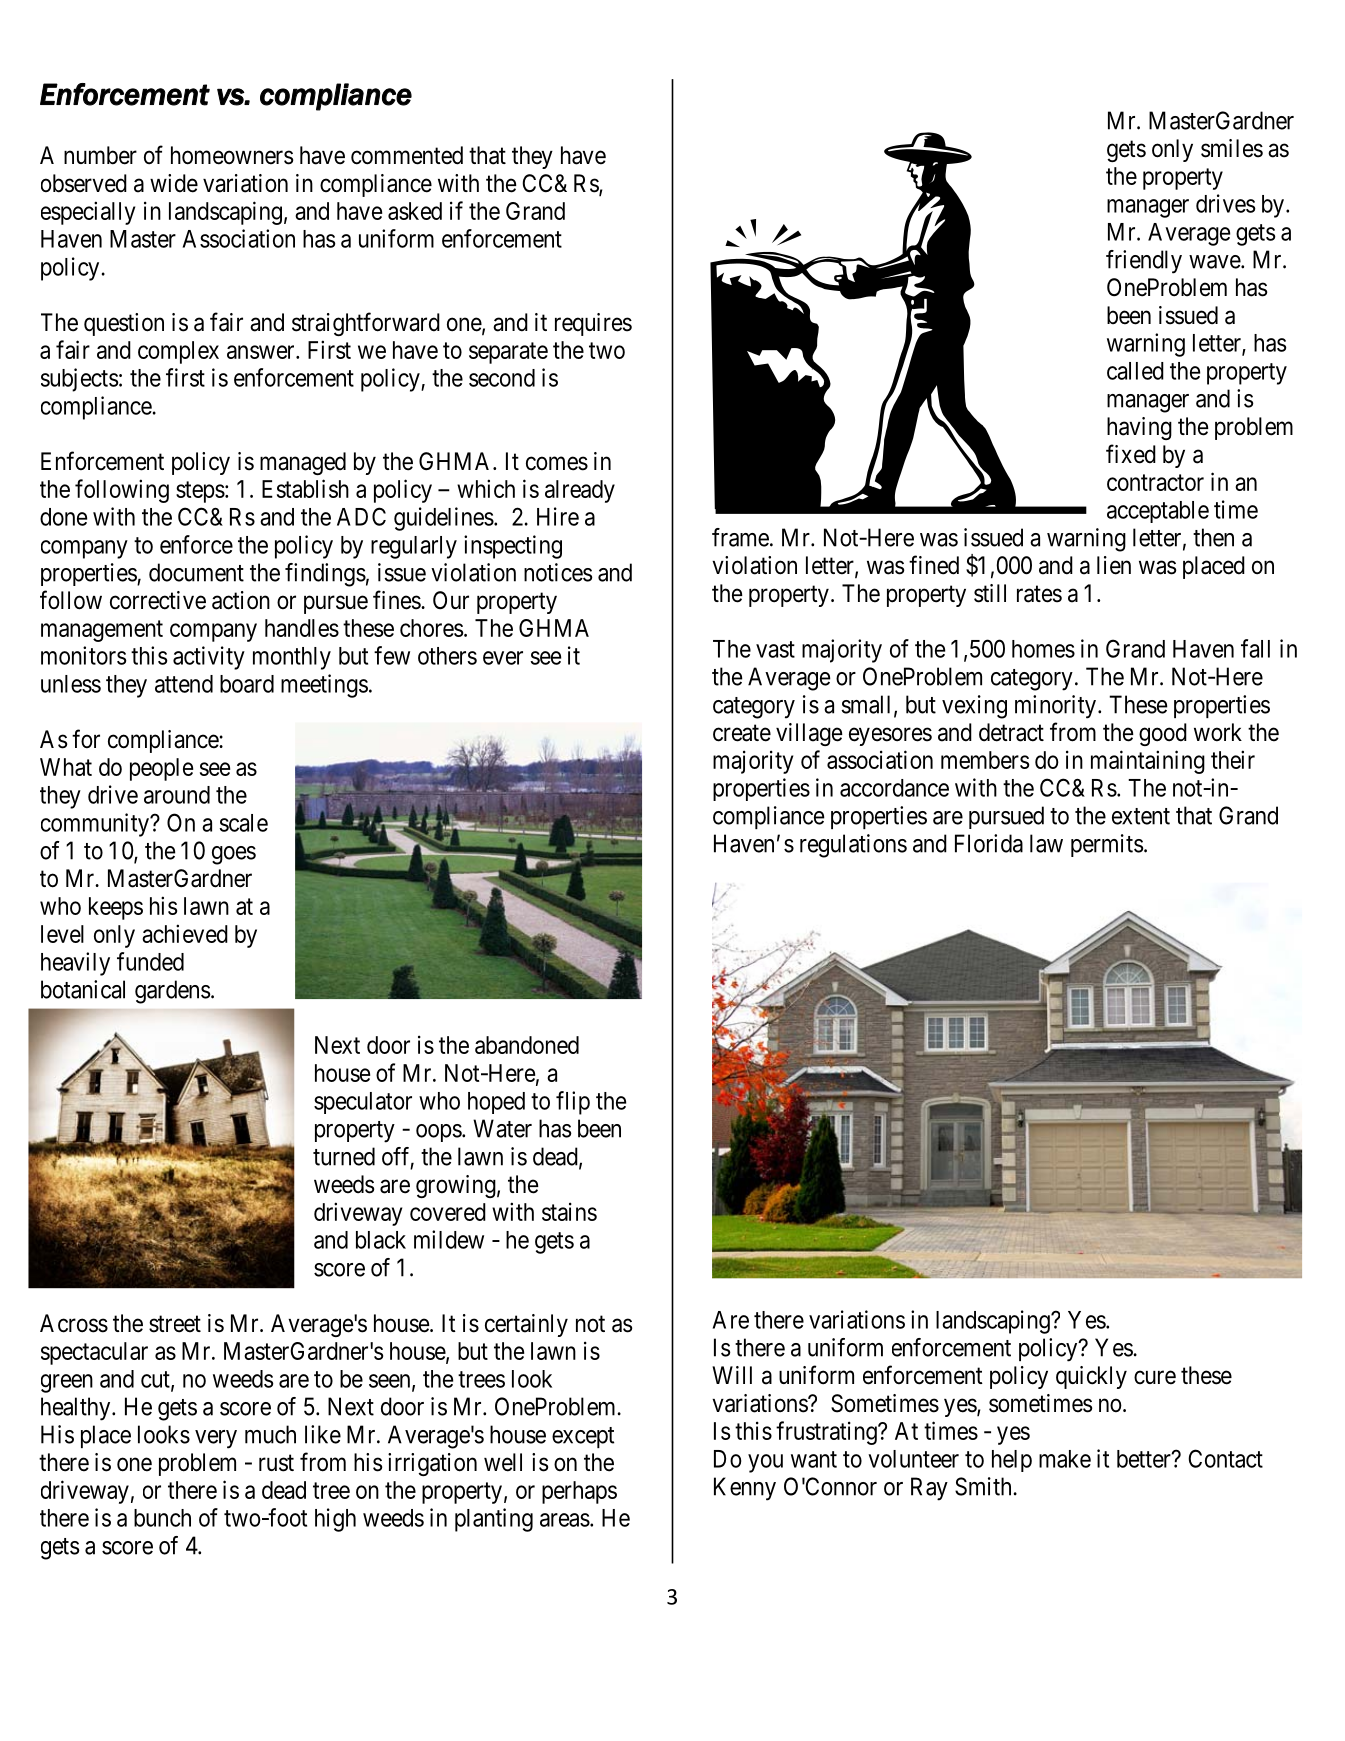 The height and width of the document is (1741, 1345). I want to click on wide, so click(174, 183).
